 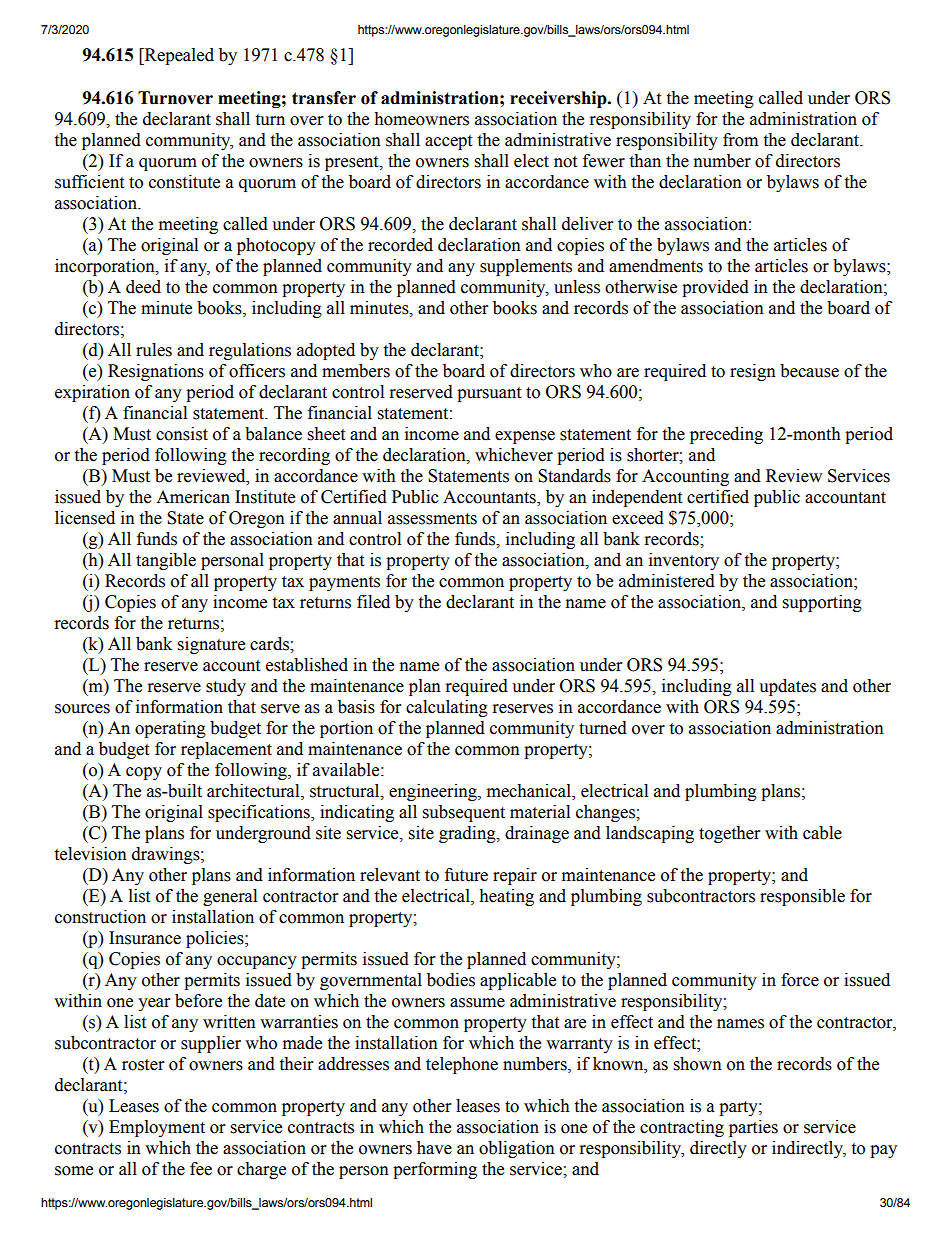 I want to click on future, so click(x=466, y=875).
